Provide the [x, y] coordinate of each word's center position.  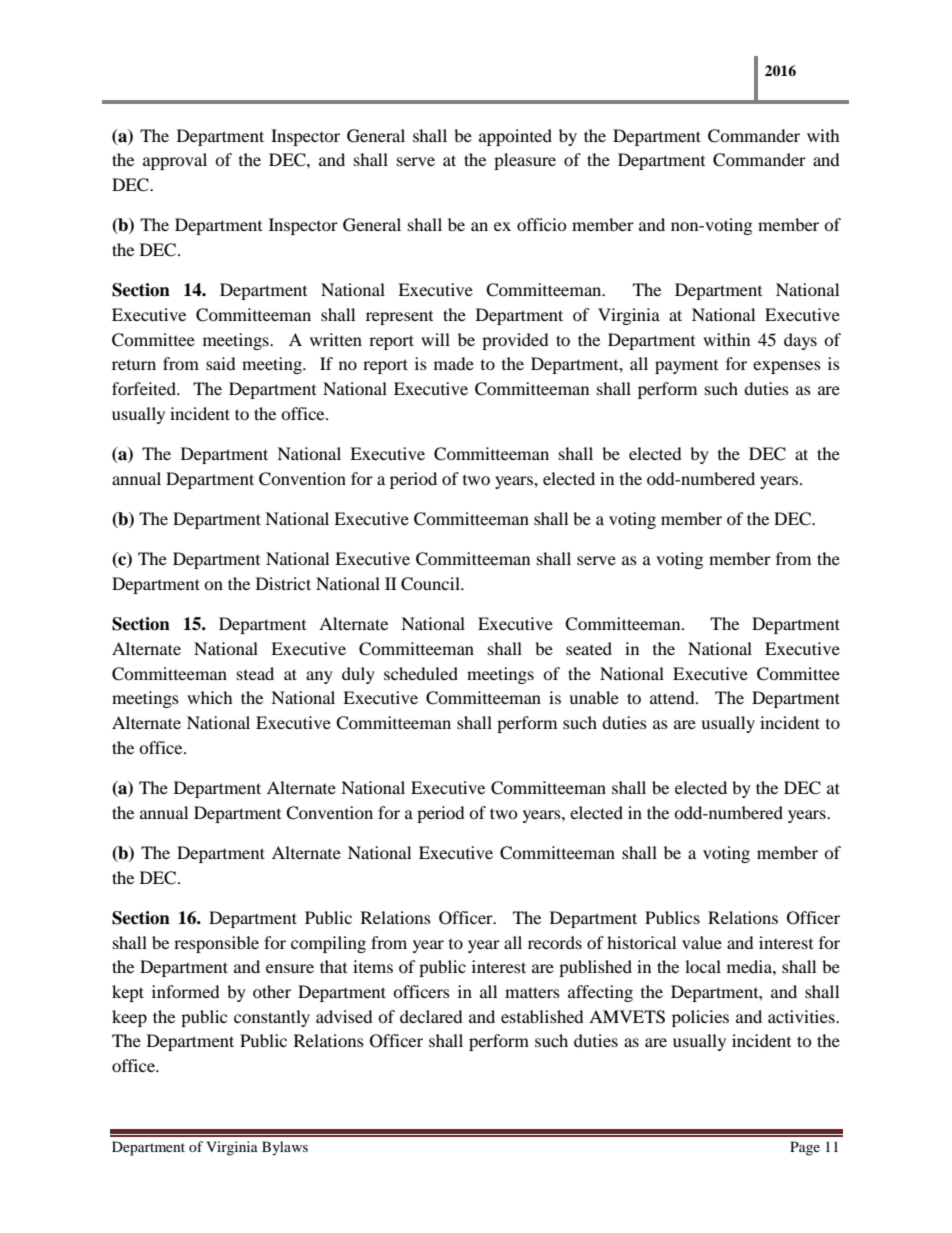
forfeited [145, 388]
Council [431, 584]
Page [805, 1148]
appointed [515, 137]
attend [673, 697]
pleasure [525, 161]
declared [431, 1016]
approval [175, 161]
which [210, 697]
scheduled [421, 673]
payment [686, 367]
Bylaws [285, 1148]
